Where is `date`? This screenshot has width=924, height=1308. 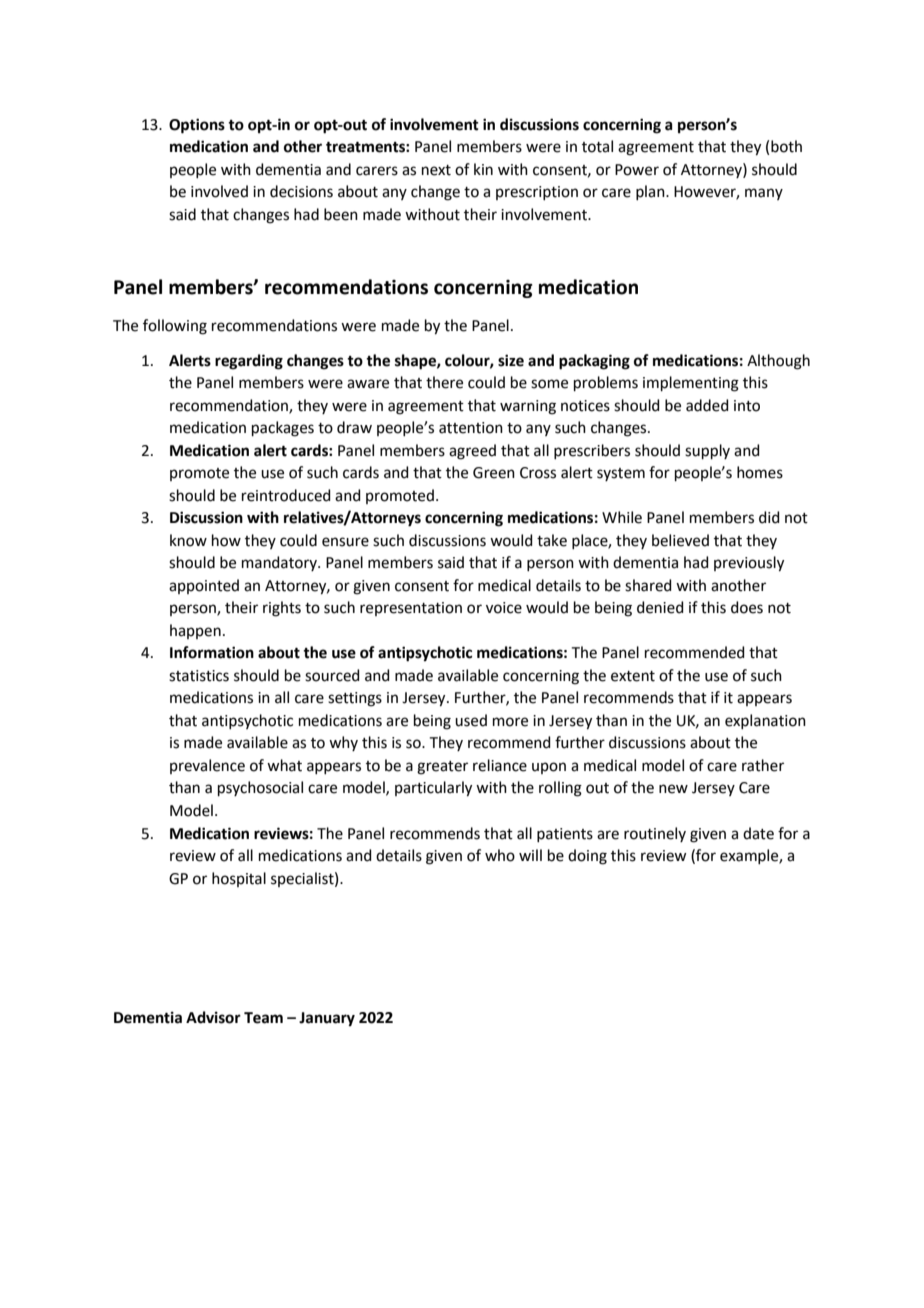 date is located at coordinates (758, 833).
